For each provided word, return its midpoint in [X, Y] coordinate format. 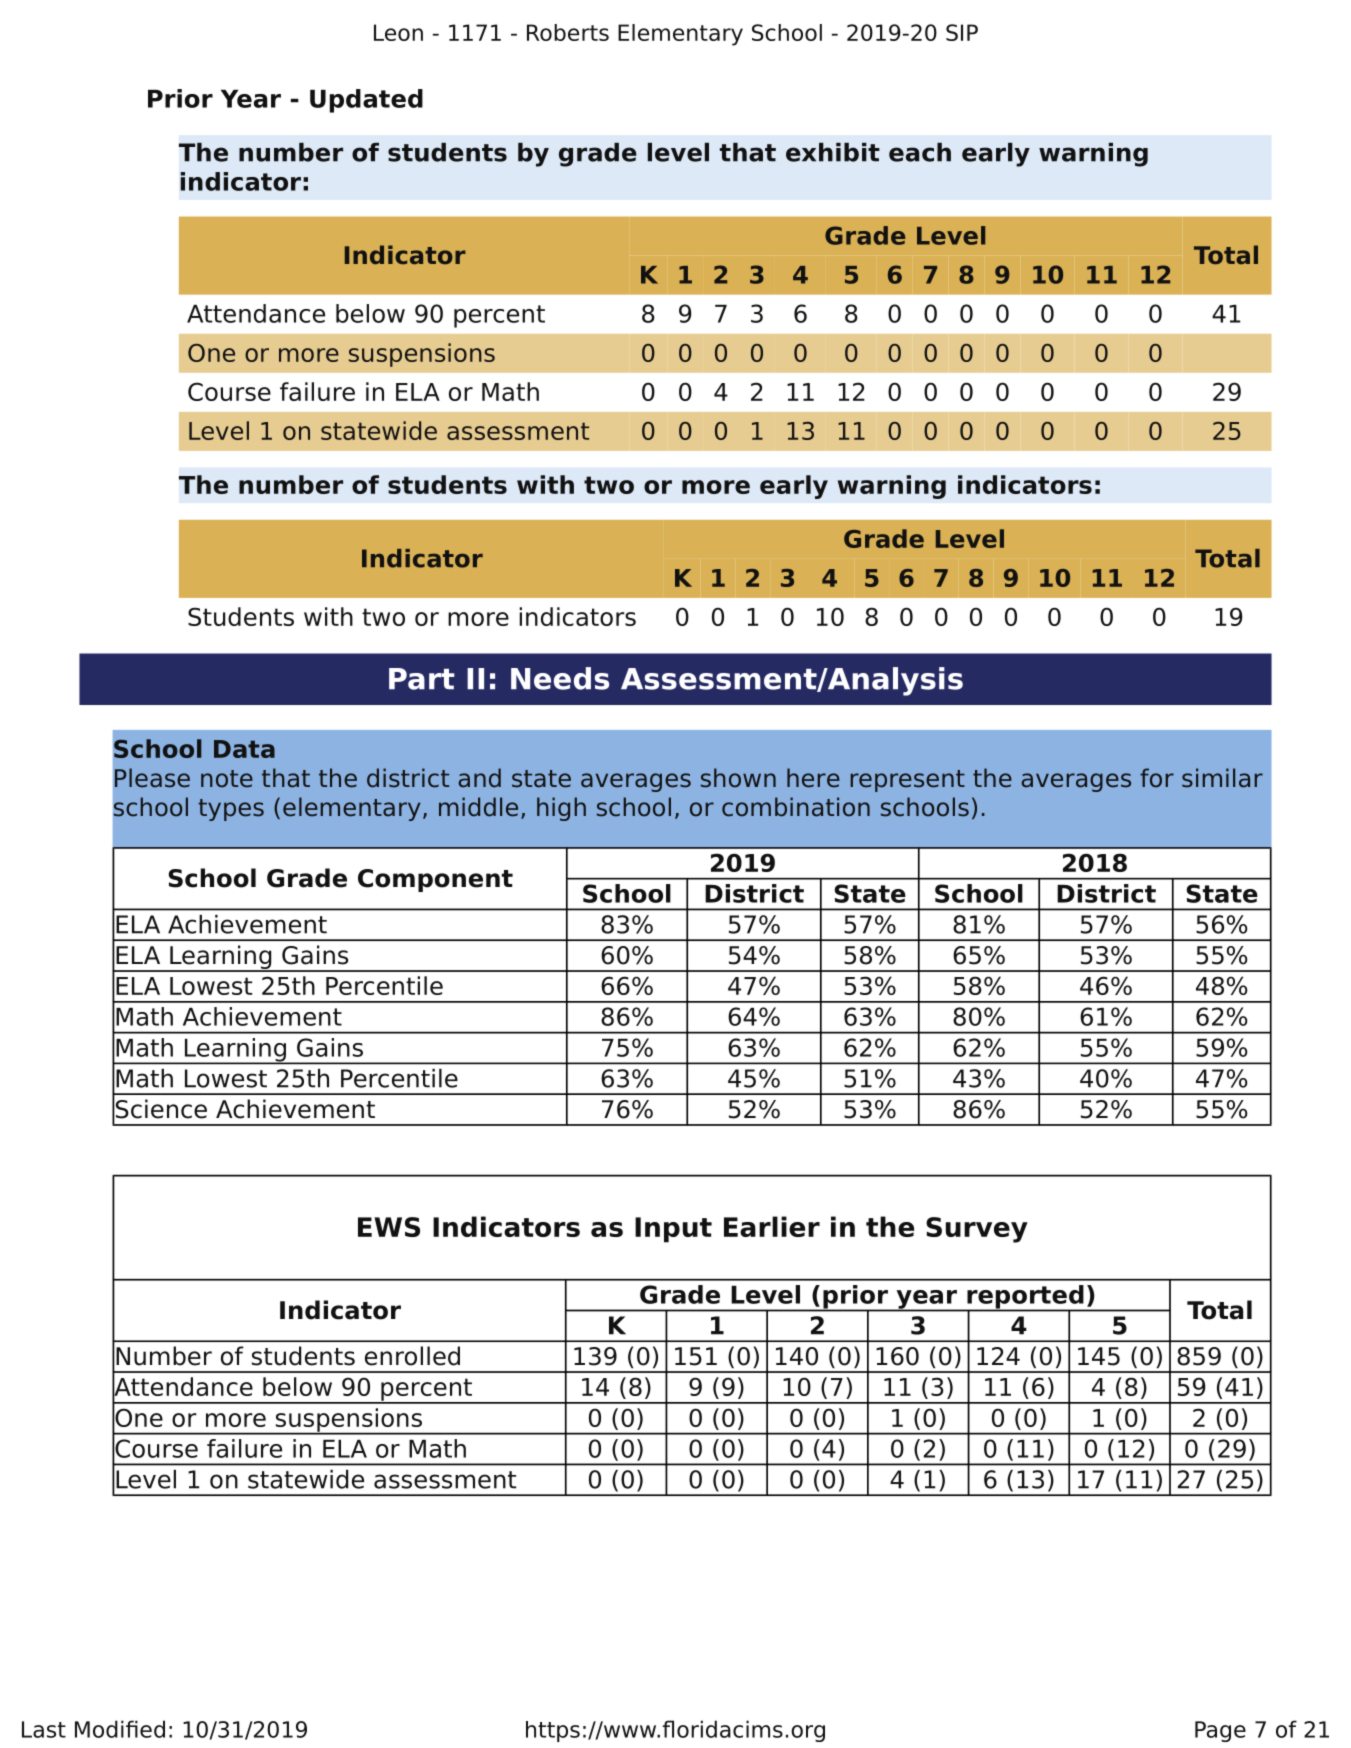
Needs [560, 678]
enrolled [412, 1356]
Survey [977, 1230]
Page [1220, 1731]
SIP [962, 32]
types [231, 810]
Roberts [568, 32]
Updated [366, 101]
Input [673, 1230]
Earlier [772, 1226]
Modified [120, 1729]
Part [422, 679]
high [561, 809]
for [1157, 778]
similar [1222, 778]
